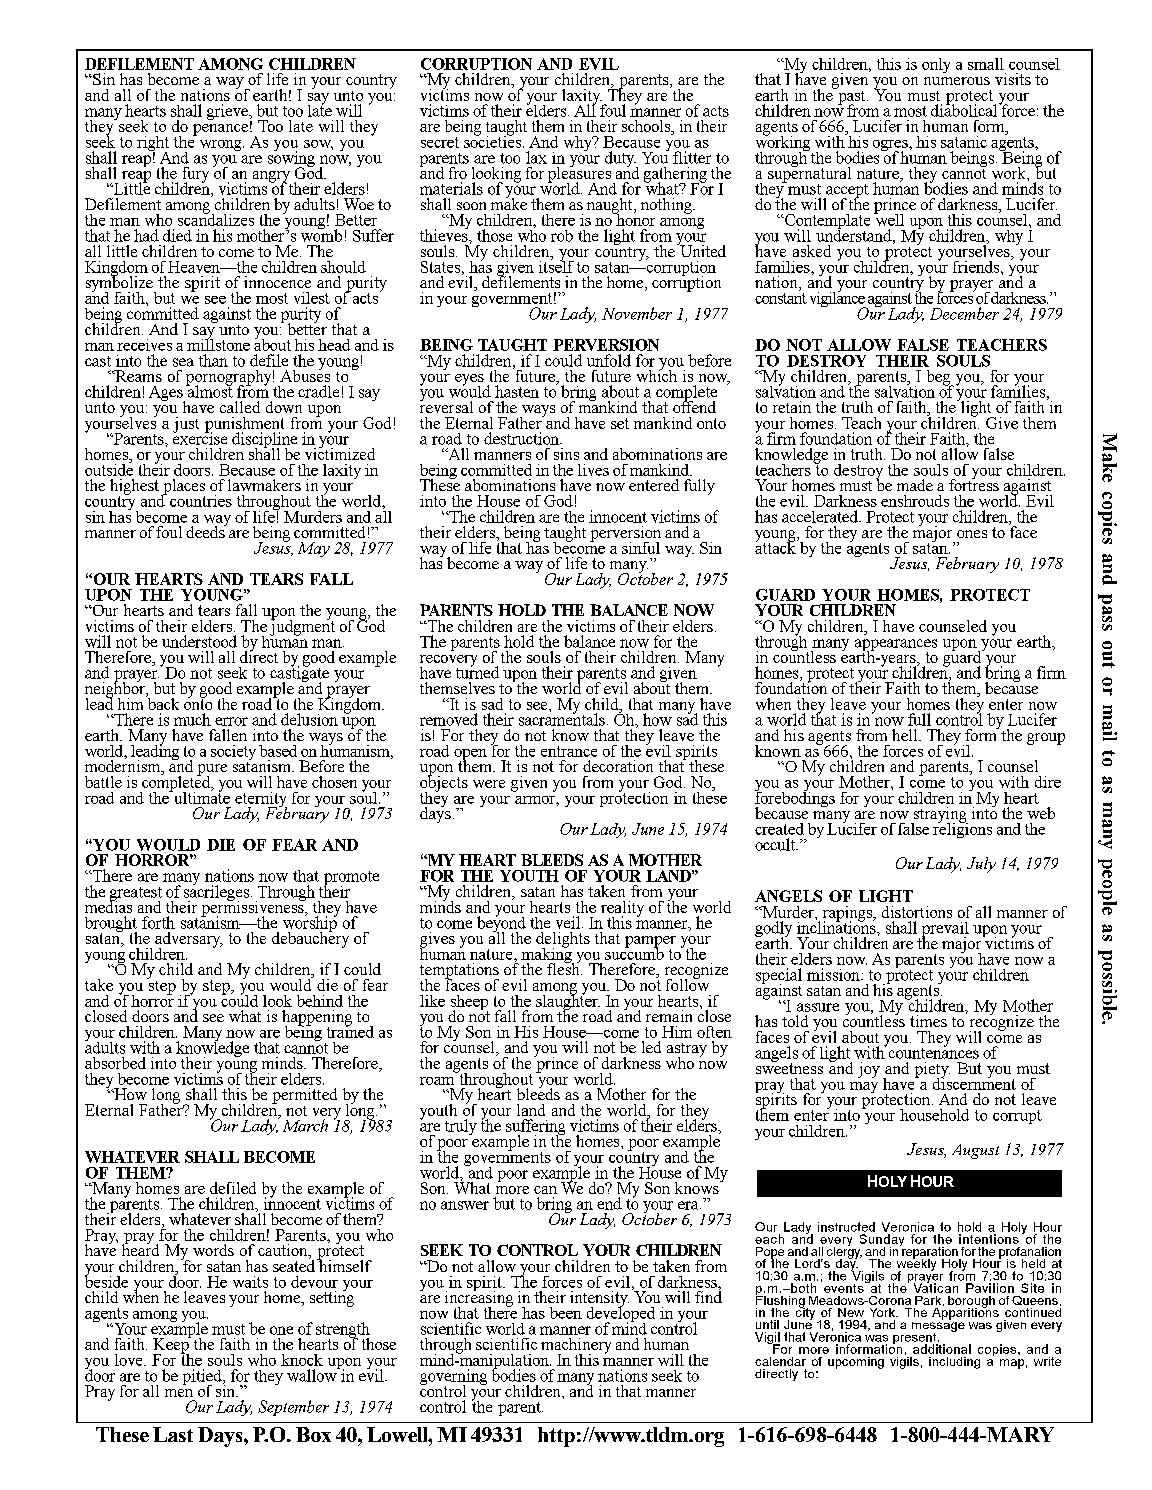 Image resolution: width=1152 pixels, height=1490 pixels. Describe the element at coordinates (189, 941) in the page. I see `adversary` at that location.
